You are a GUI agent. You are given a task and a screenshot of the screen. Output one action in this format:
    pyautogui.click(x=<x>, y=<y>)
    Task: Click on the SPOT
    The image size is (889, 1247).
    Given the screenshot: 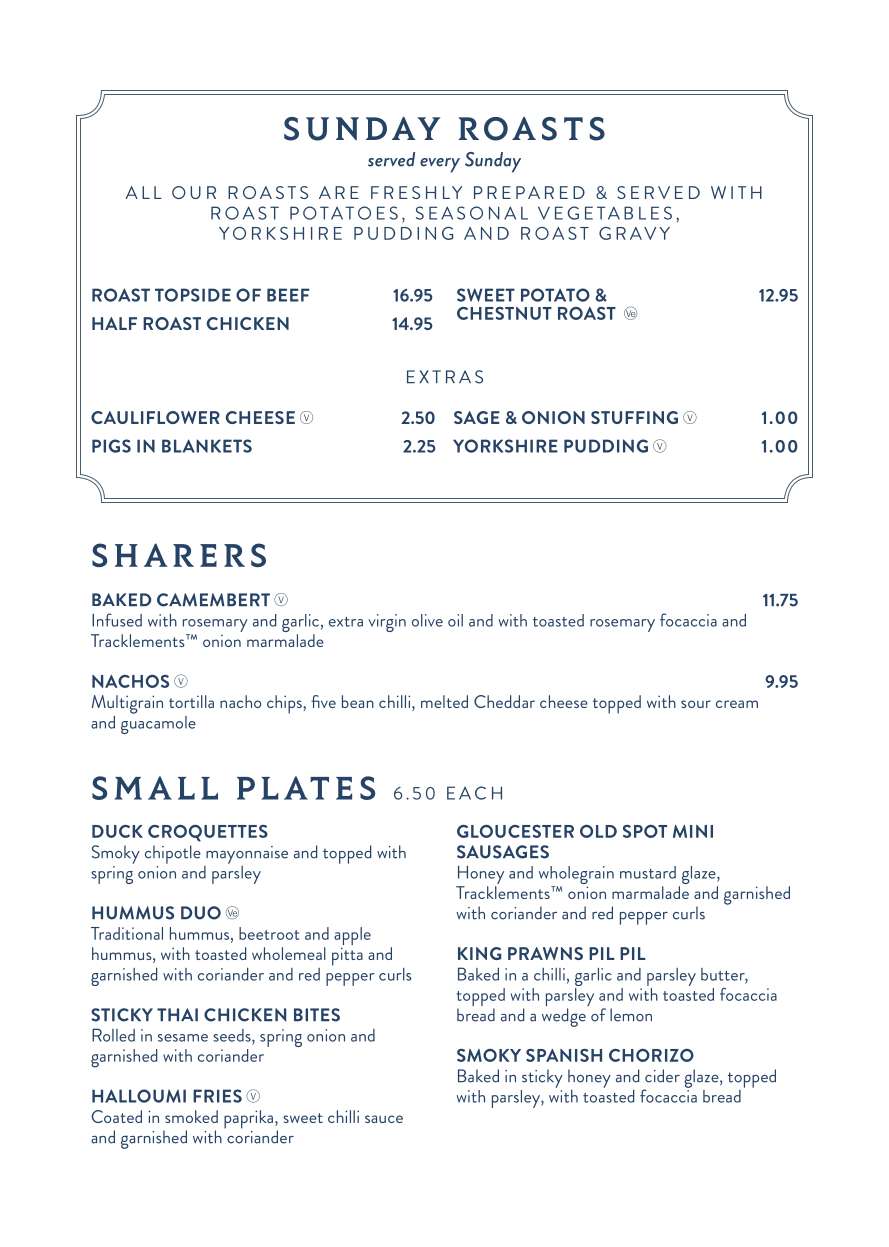 What is the action you would take?
    pyautogui.click(x=645, y=831)
